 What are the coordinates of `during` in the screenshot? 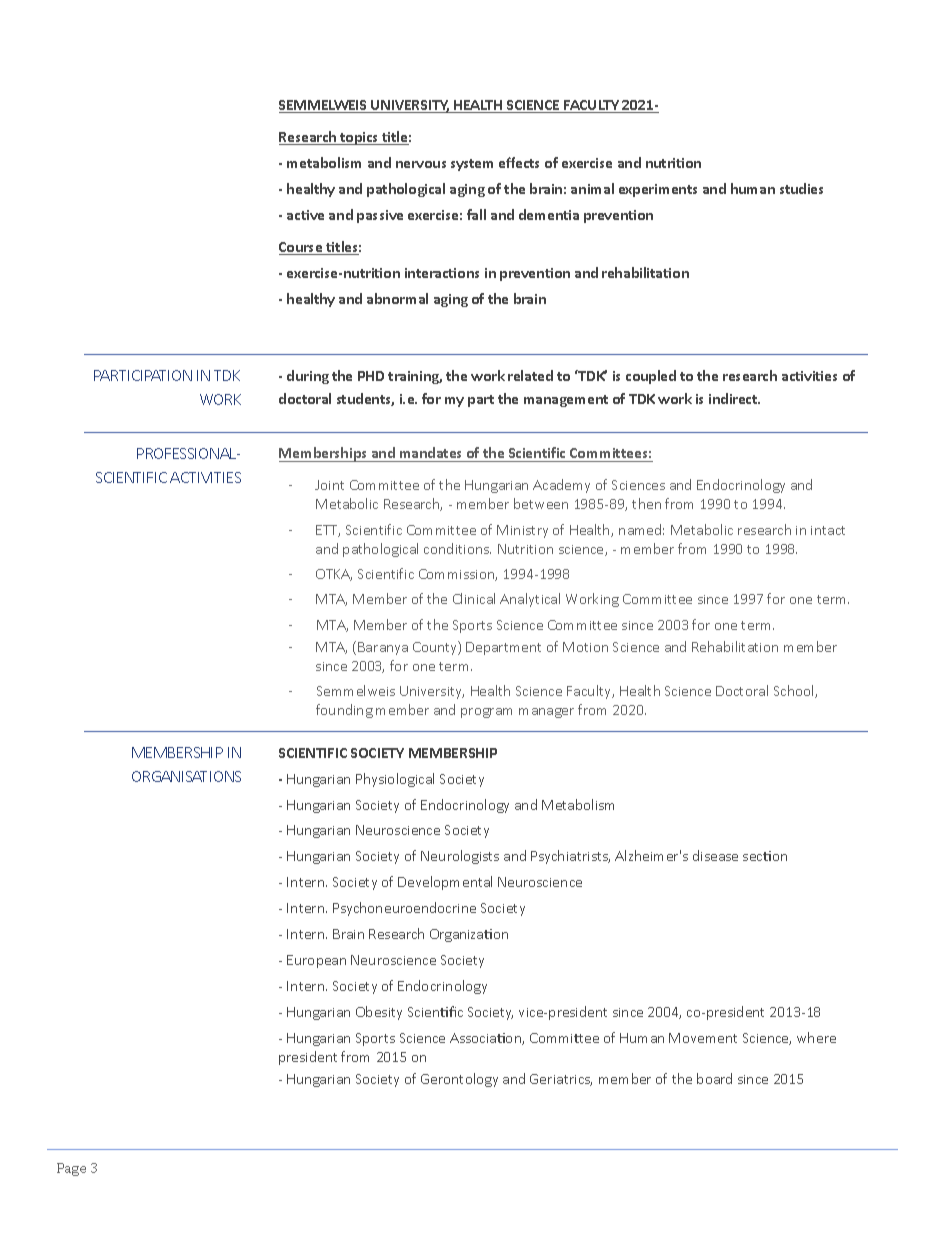 It's located at (308, 377).
